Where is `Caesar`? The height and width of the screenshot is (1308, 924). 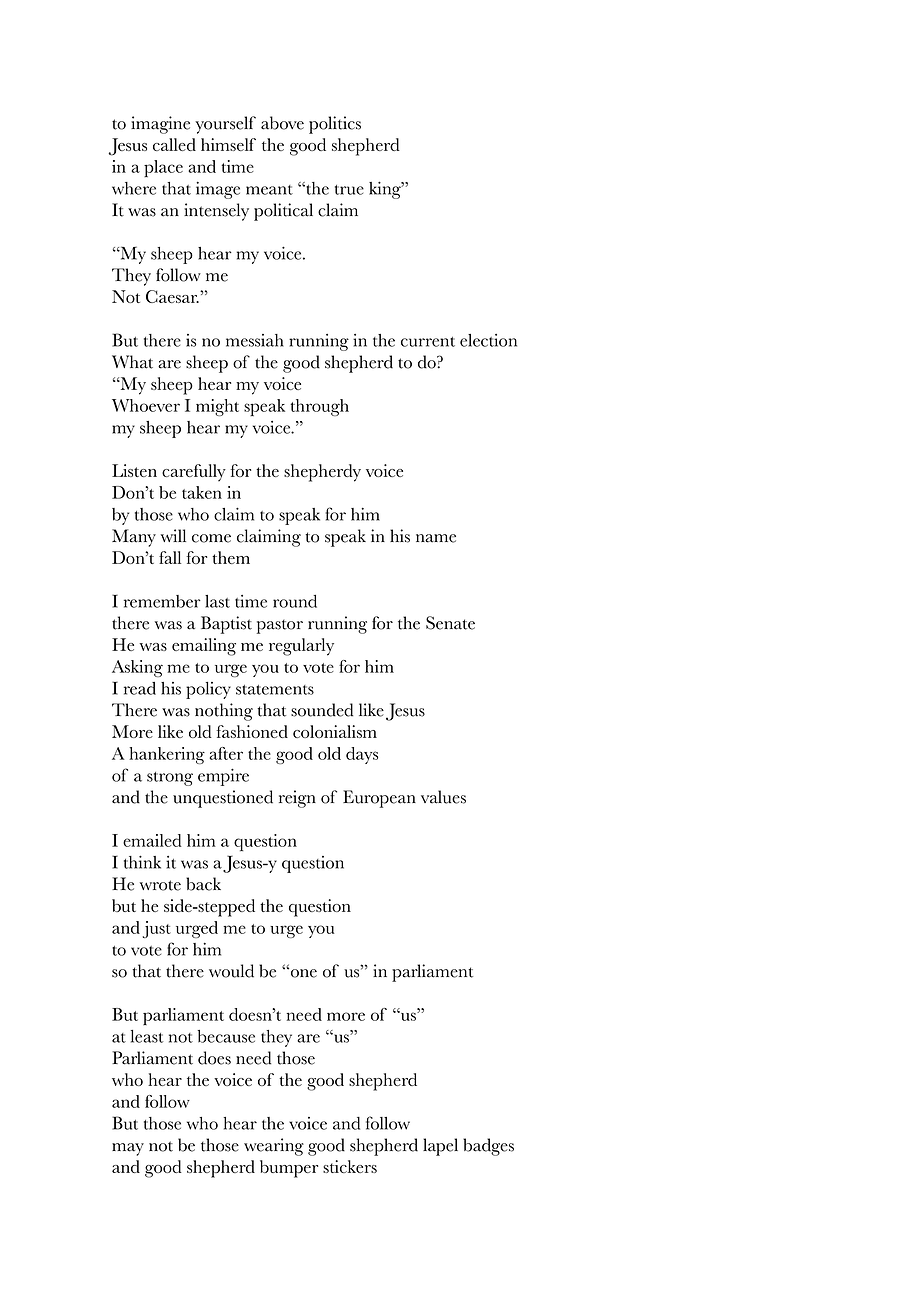
Caesar is located at coordinates (172, 296).
